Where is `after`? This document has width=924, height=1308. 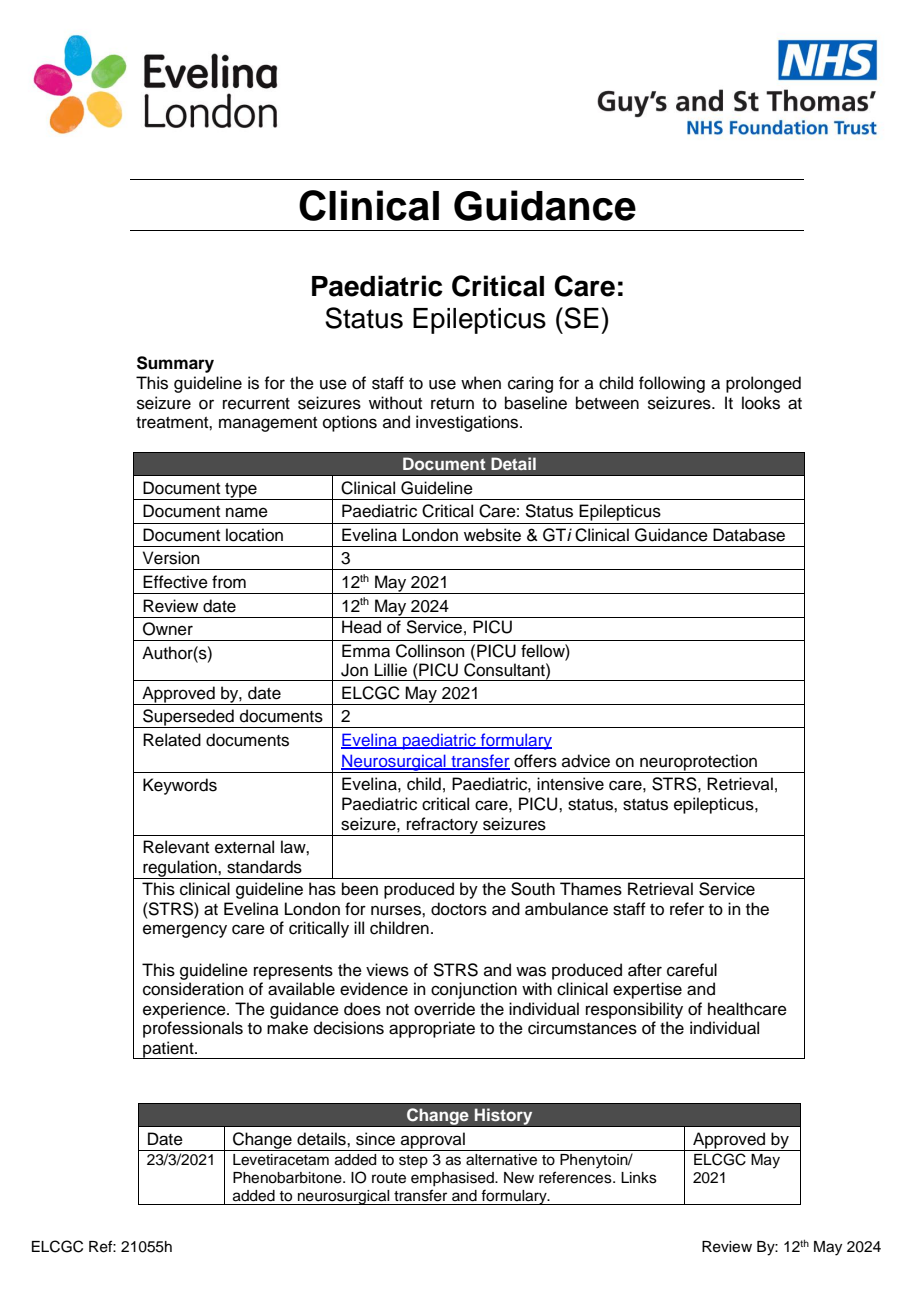 after is located at coordinates (645, 970).
